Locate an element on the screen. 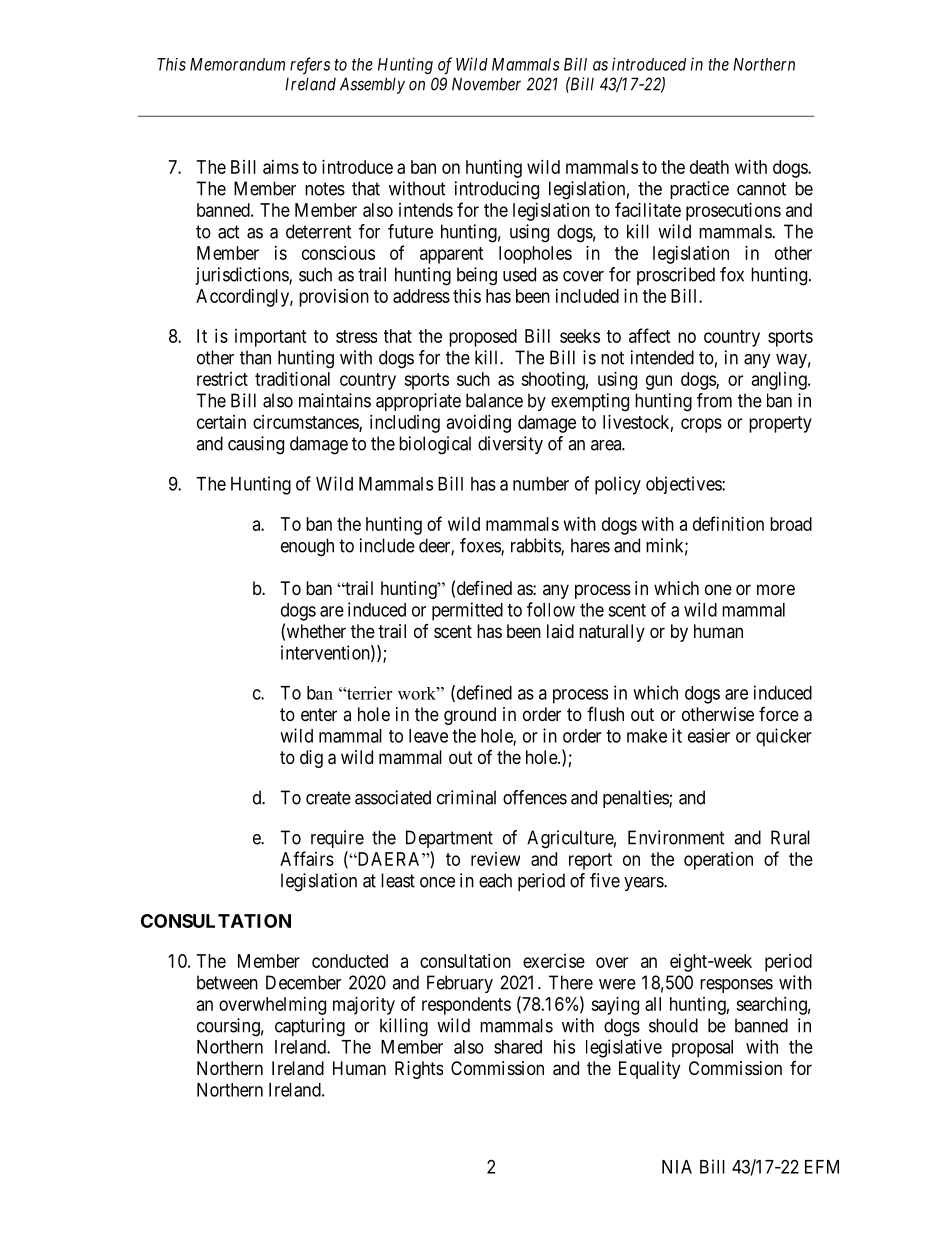 The height and width of the screenshot is (1233, 952). death is located at coordinates (709, 167).
